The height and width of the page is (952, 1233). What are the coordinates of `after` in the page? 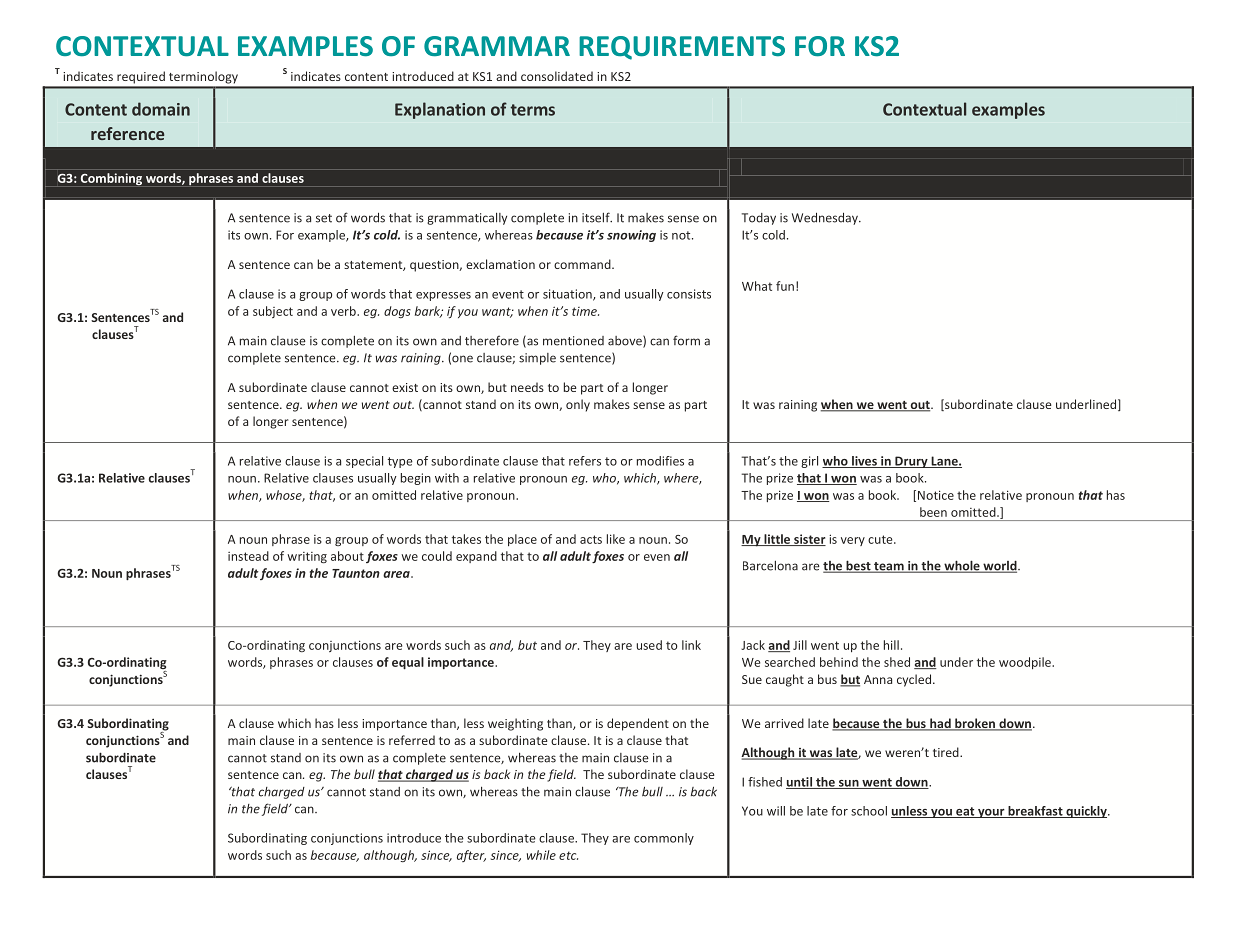 It's located at (471, 856).
